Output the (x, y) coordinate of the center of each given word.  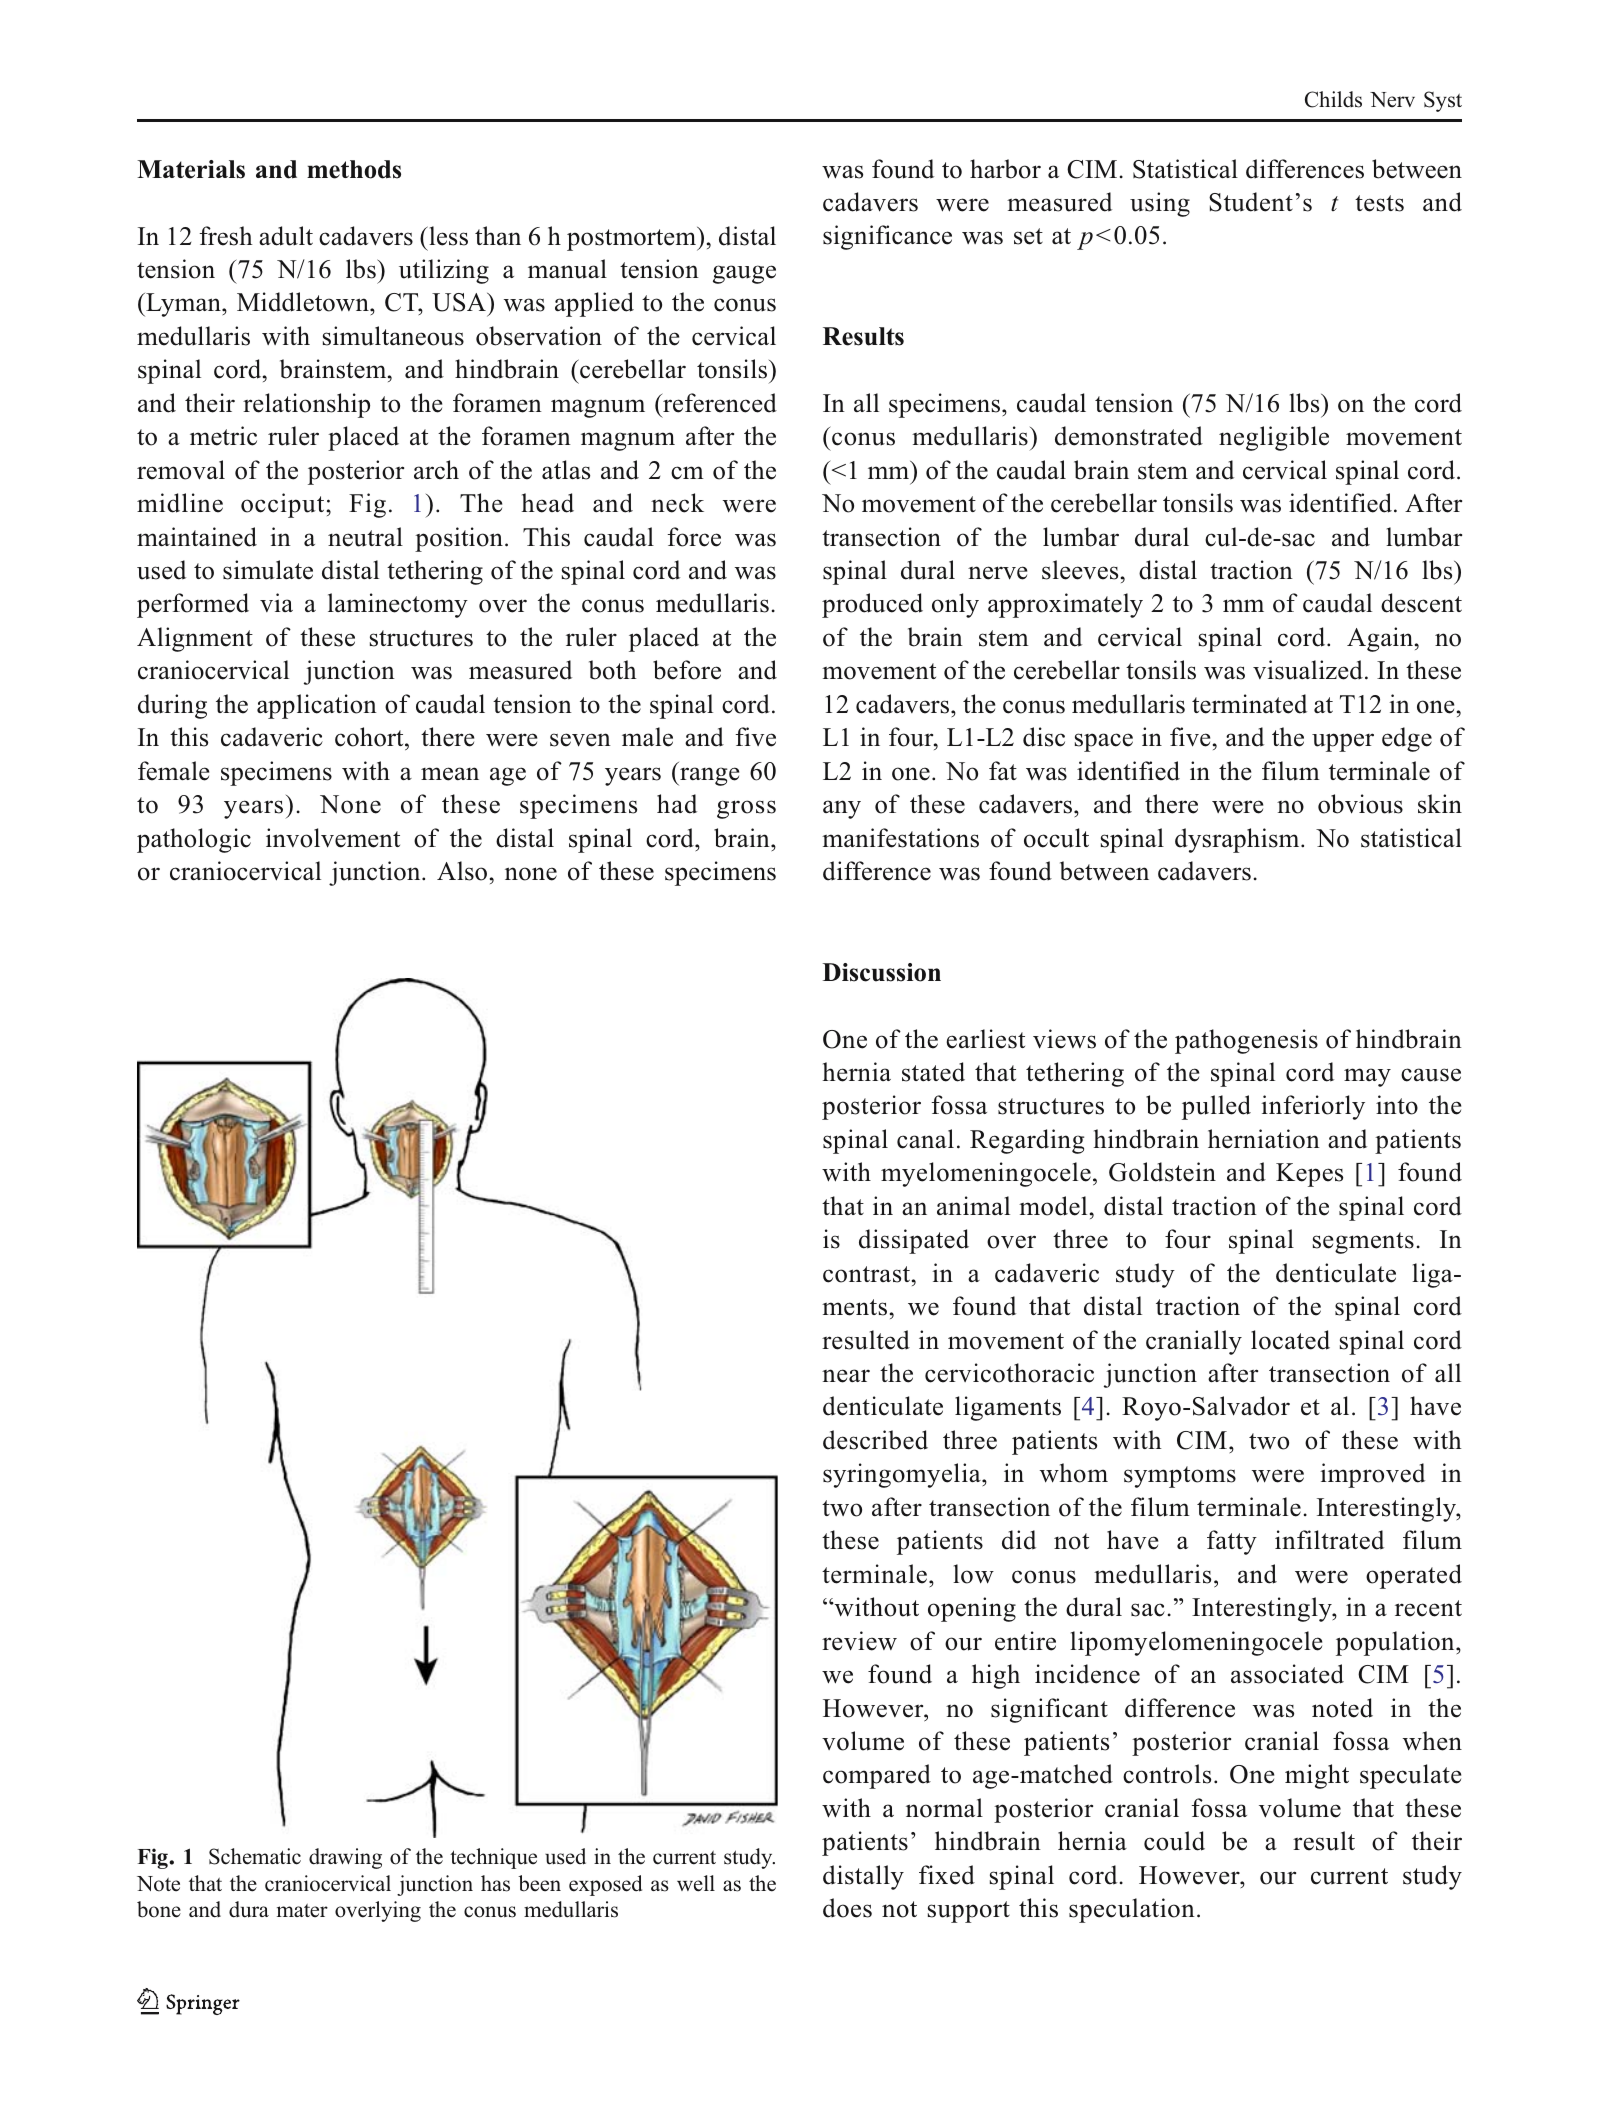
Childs (1333, 99)
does (847, 1908)
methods (354, 169)
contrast (868, 1274)
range (708, 776)
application (317, 706)
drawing (345, 1858)
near (846, 1376)
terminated (1249, 704)
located (1290, 1340)
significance (887, 237)
